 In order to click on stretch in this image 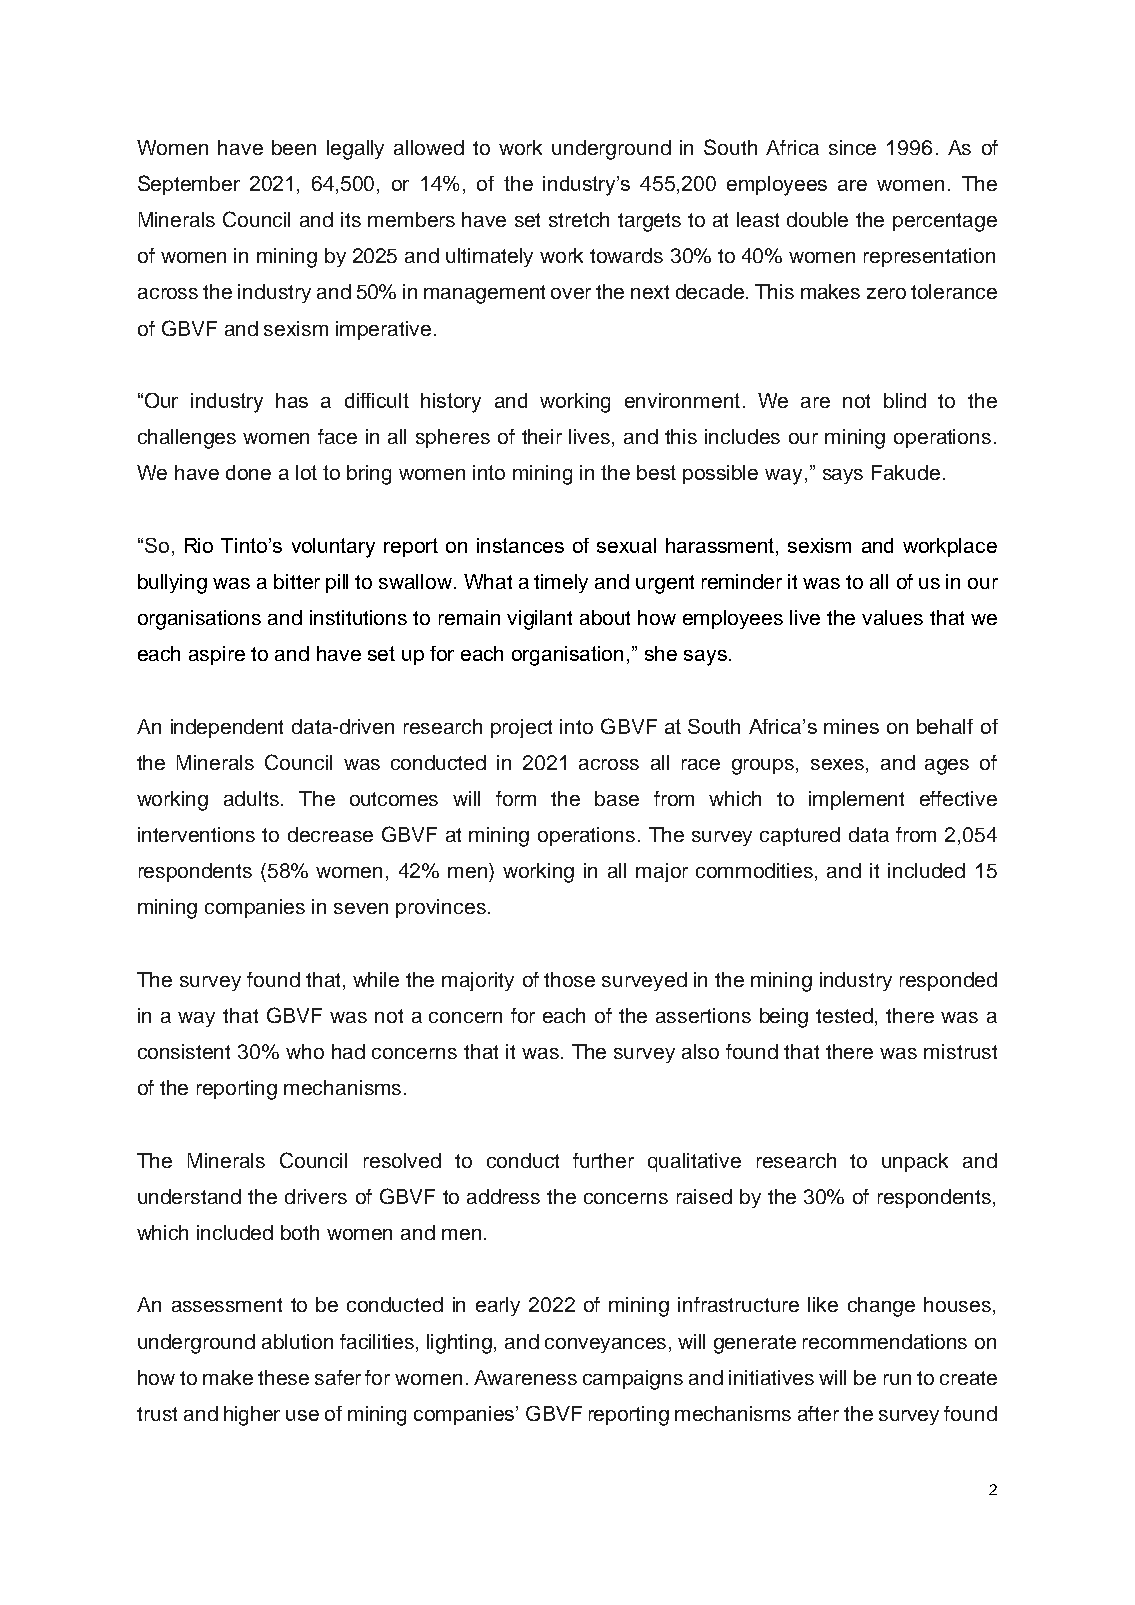, I will do `click(579, 219)`.
